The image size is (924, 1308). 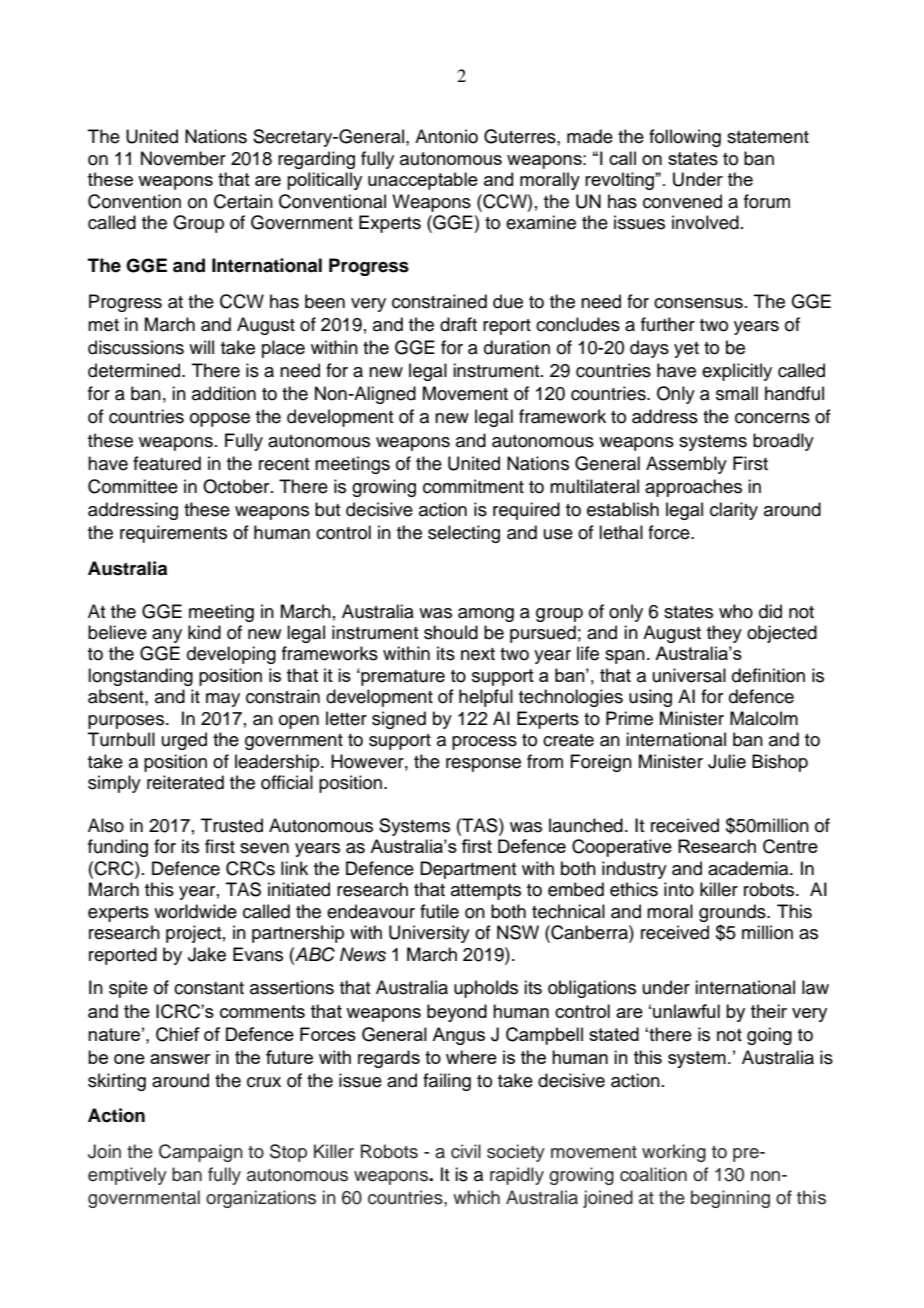 I want to click on working, so click(x=674, y=1153).
